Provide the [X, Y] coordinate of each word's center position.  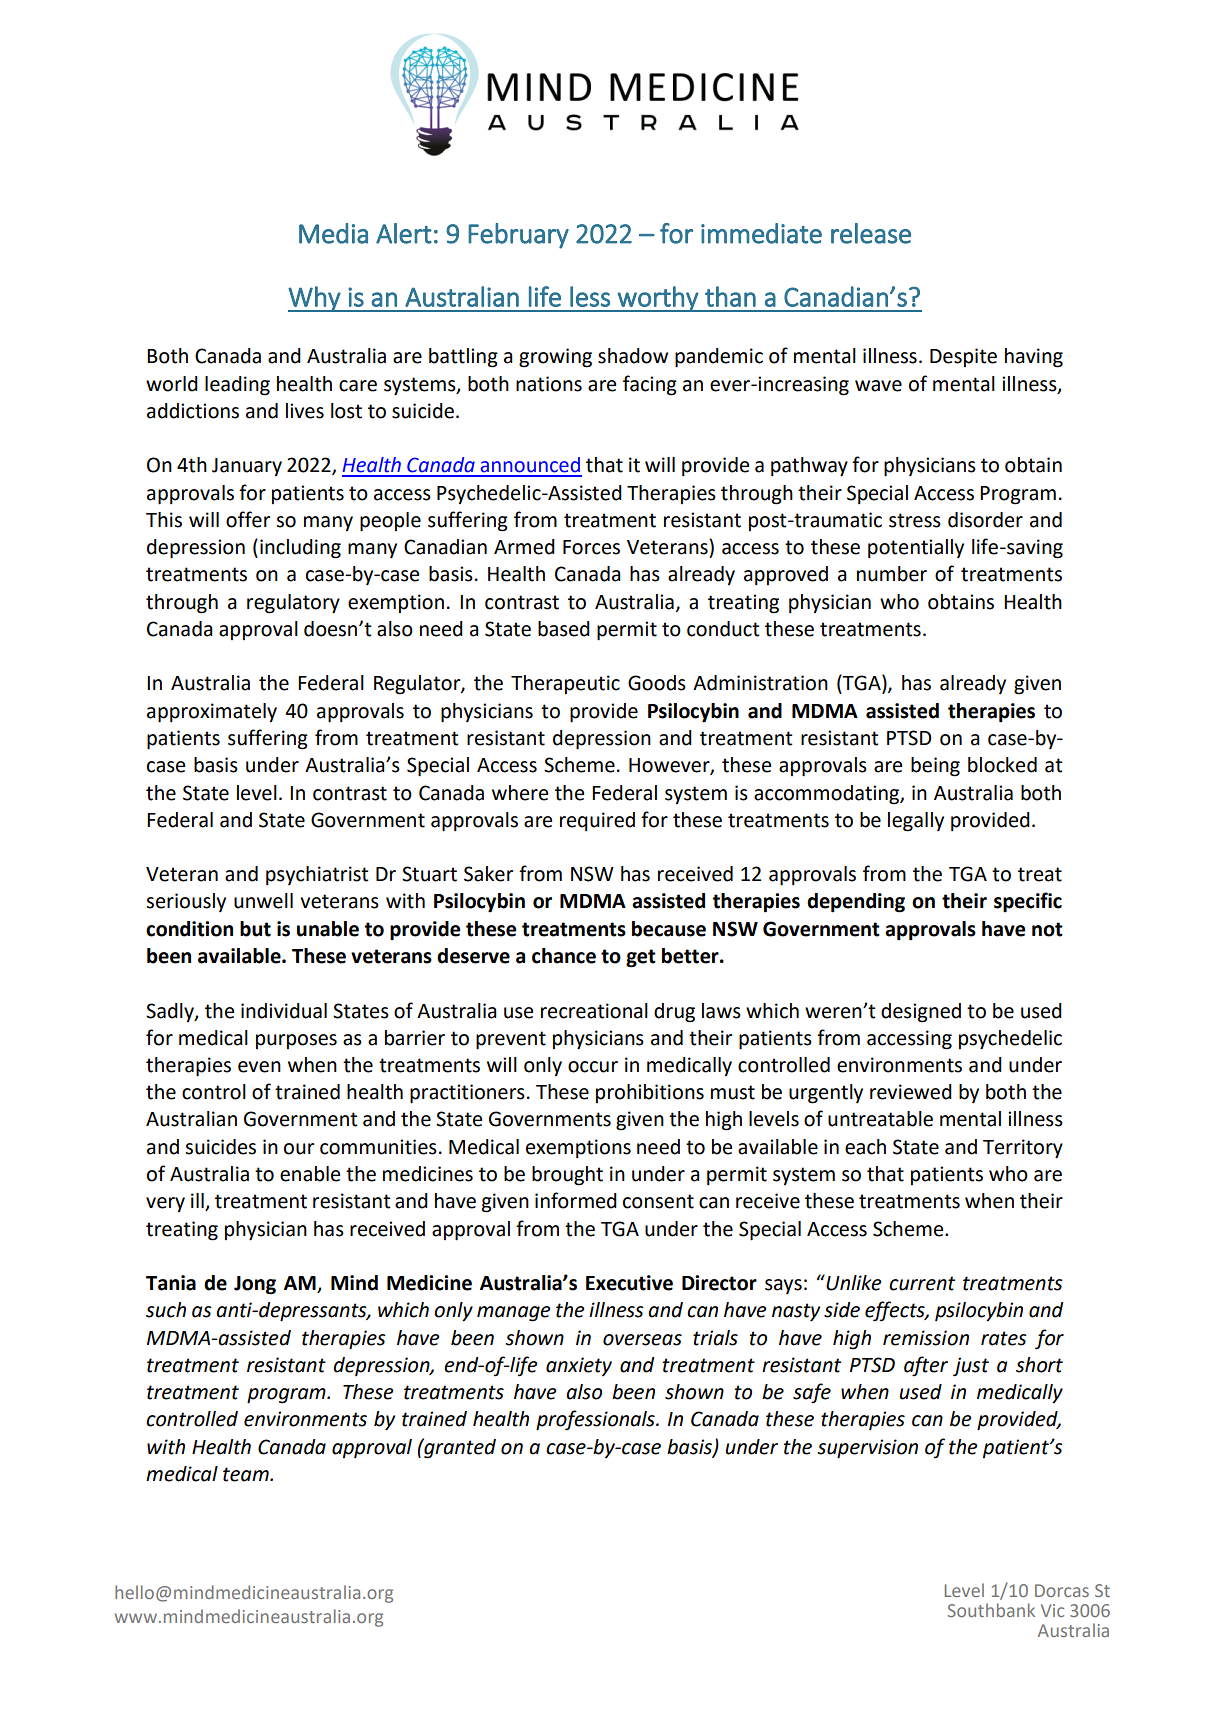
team [247, 1474]
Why [315, 299]
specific [1028, 902]
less [590, 296]
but [255, 929]
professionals [596, 1420]
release [871, 233]
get [641, 958]
